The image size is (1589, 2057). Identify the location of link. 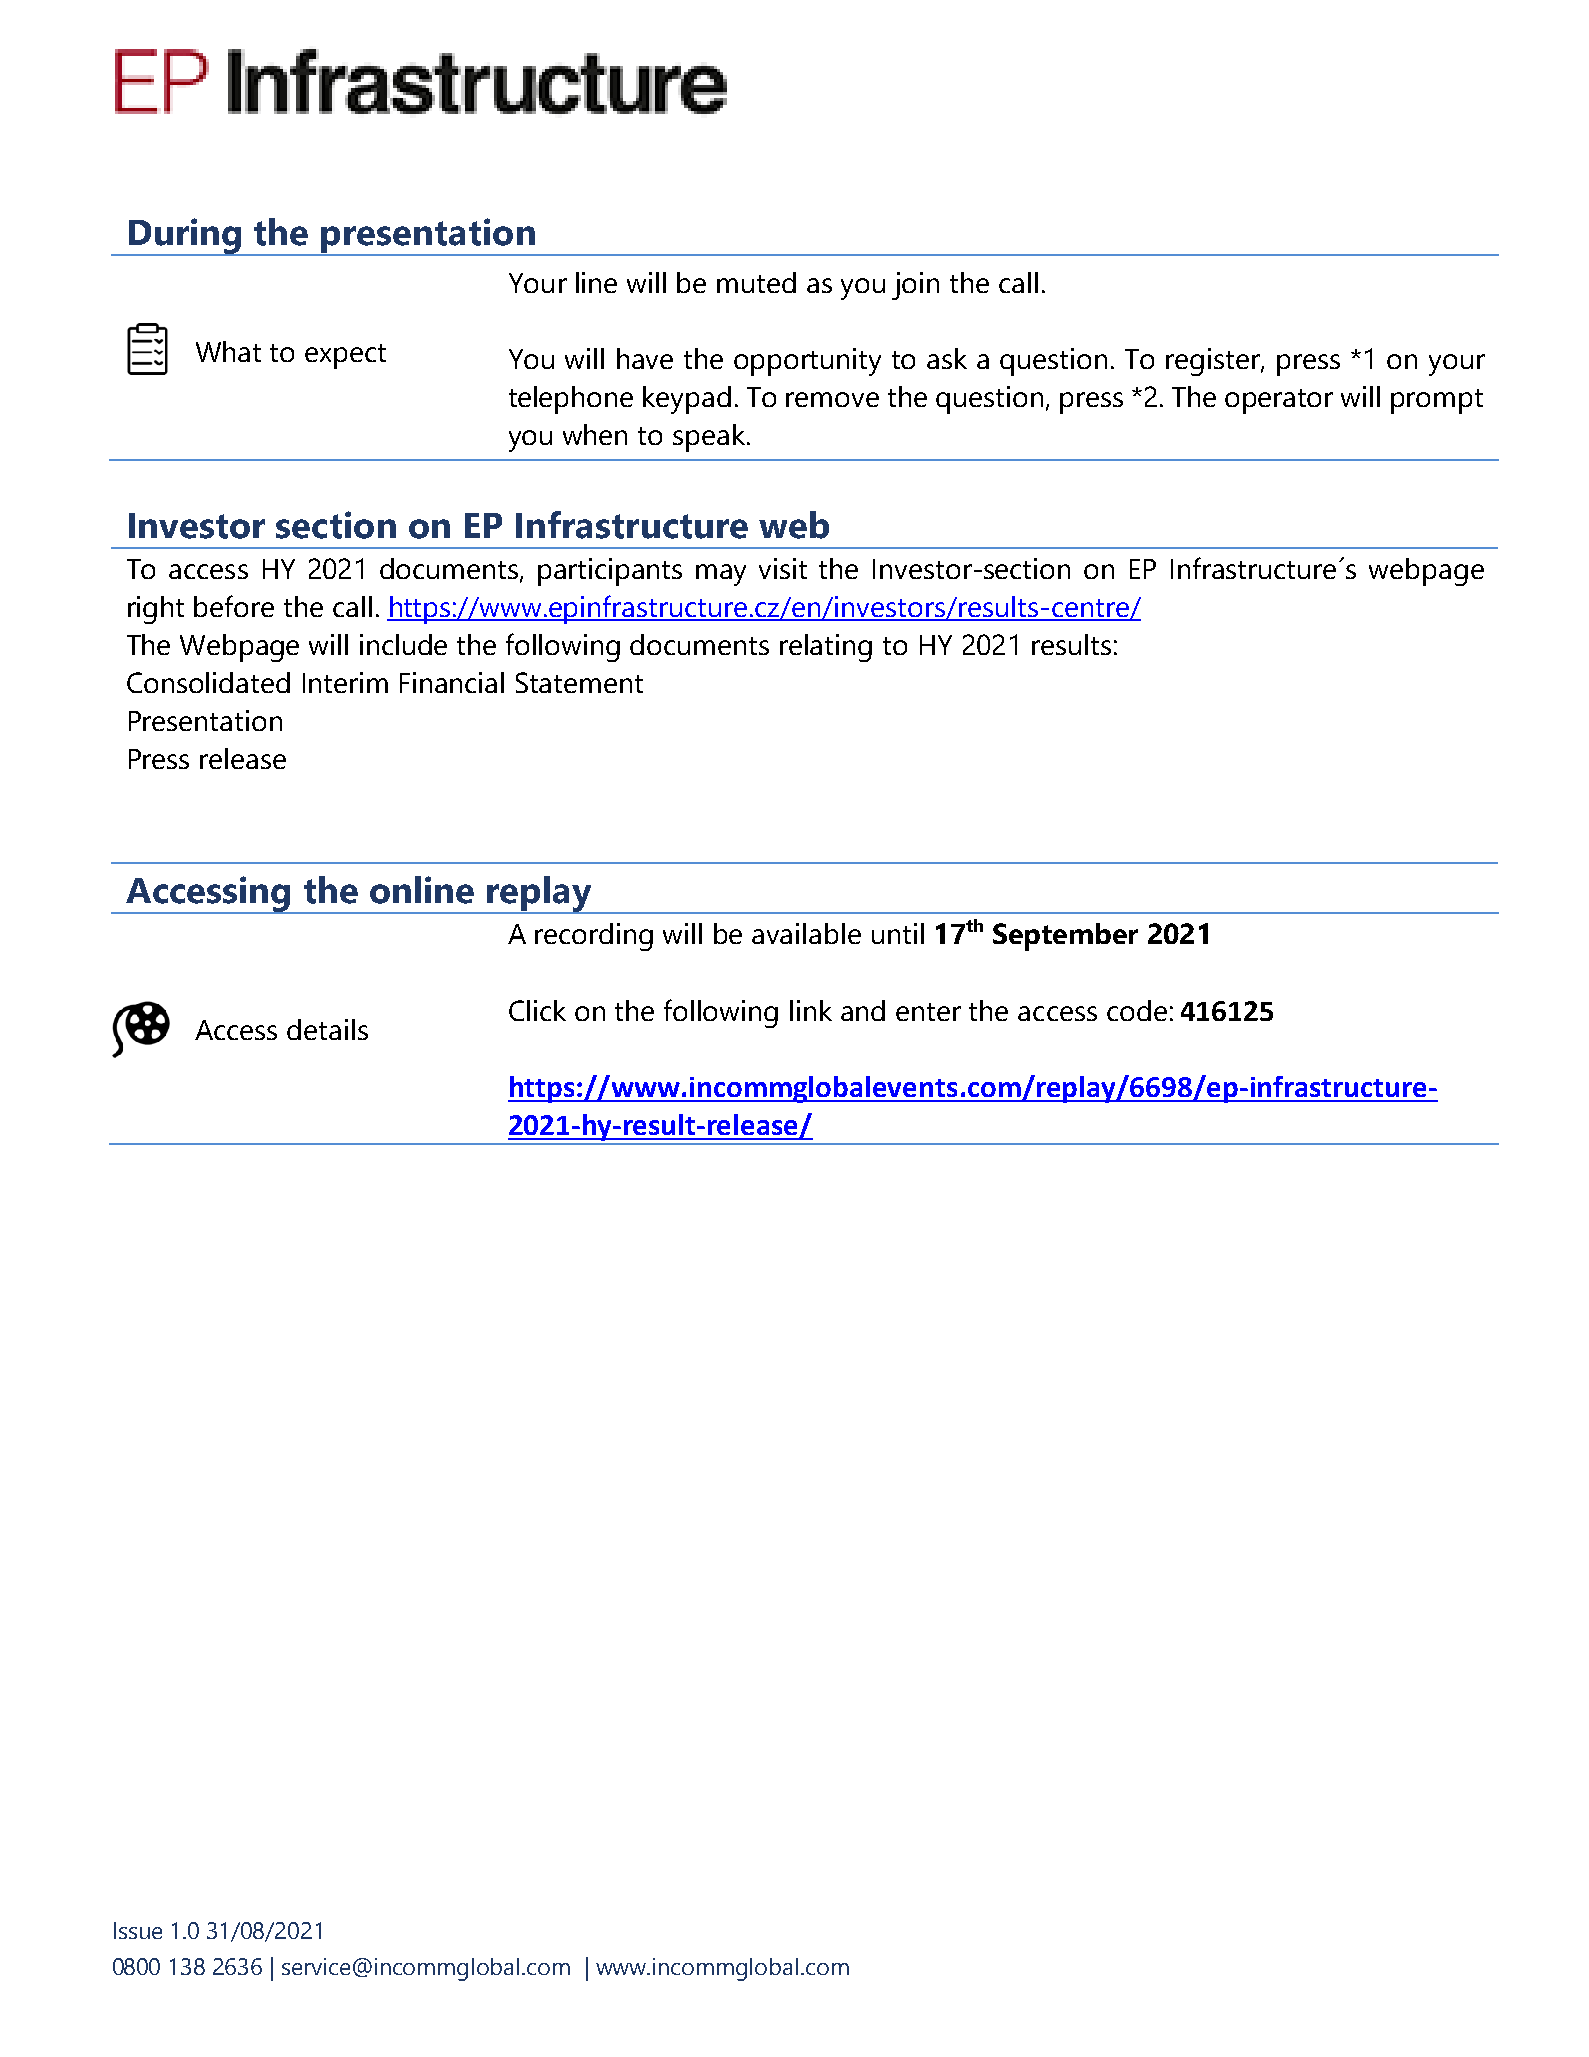
(811, 1010).
